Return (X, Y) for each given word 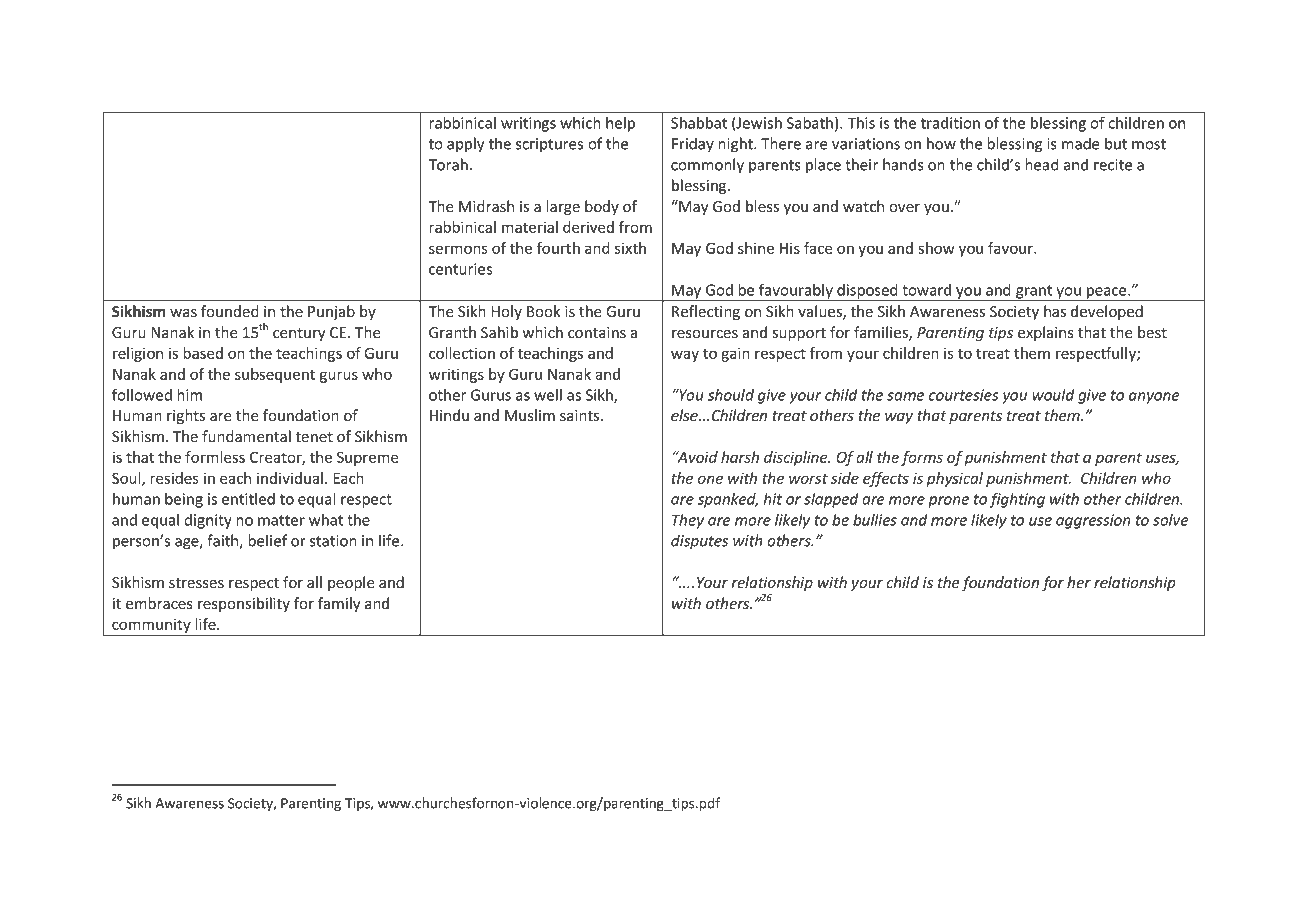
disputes (699, 542)
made (1081, 143)
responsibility (244, 604)
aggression (1093, 521)
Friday (693, 145)
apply (465, 145)
